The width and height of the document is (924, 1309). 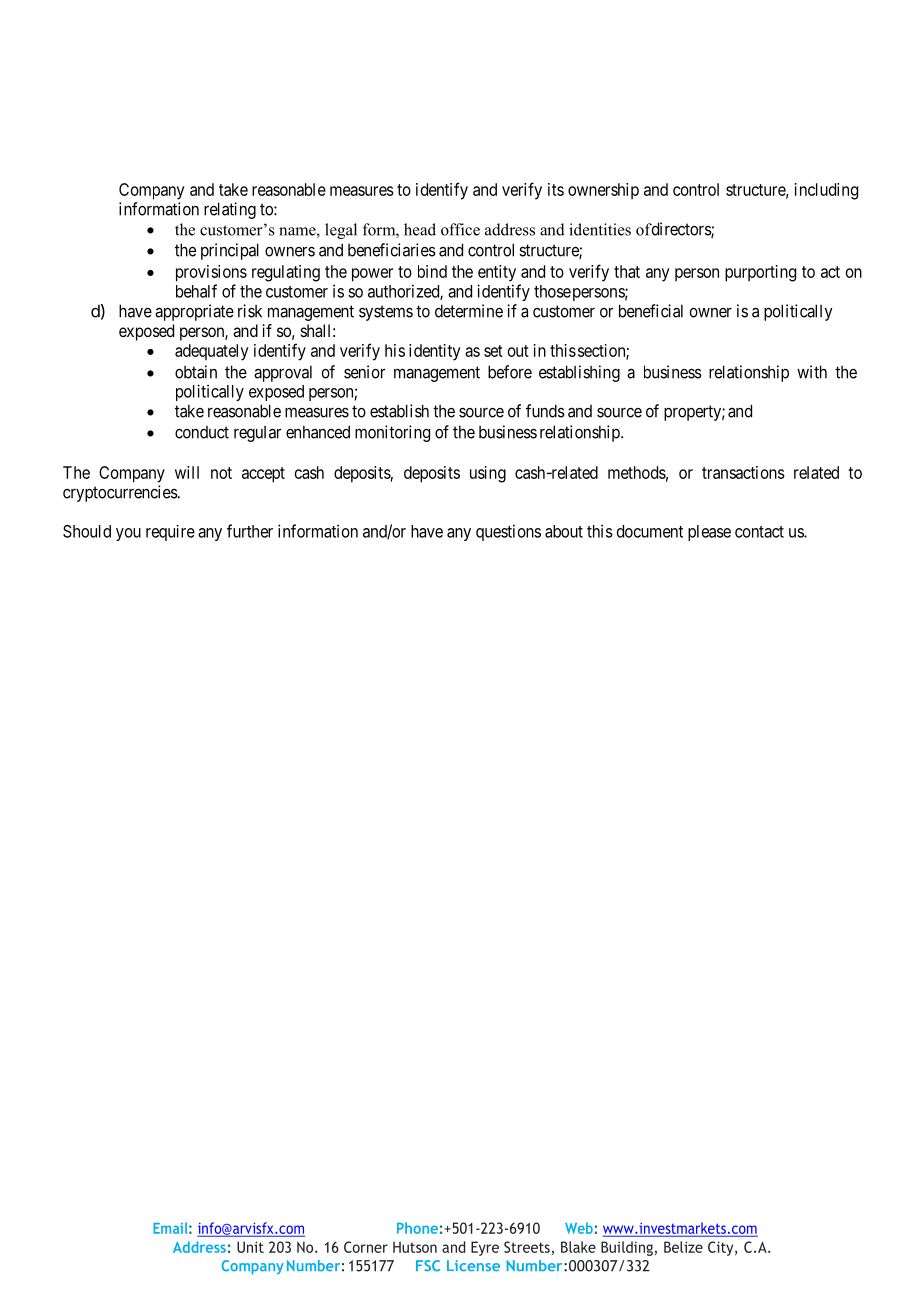 I want to click on relating, so click(x=230, y=210).
